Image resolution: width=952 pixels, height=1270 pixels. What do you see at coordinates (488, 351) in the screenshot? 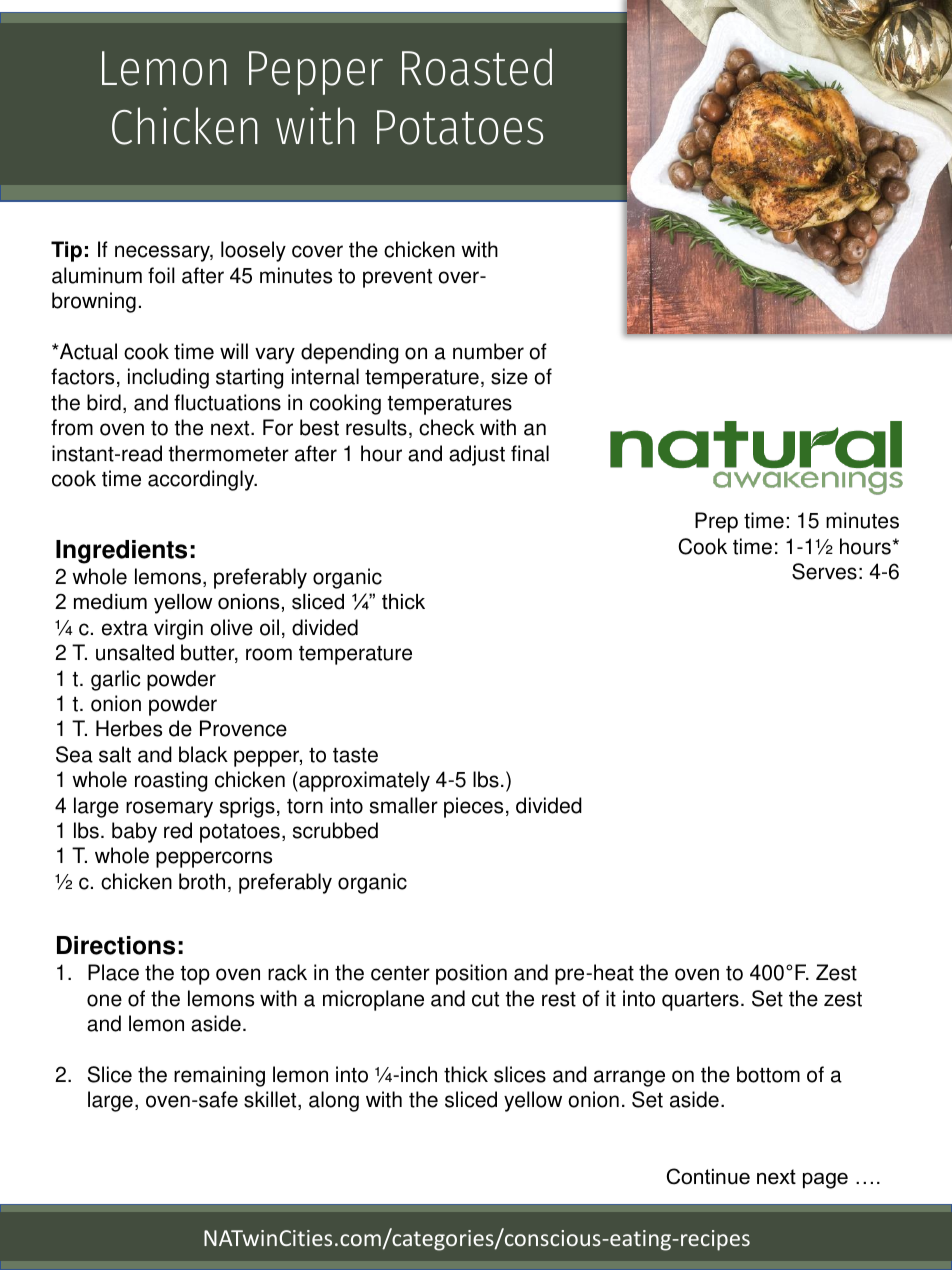
I see `number` at bounding box center [488, 351].
